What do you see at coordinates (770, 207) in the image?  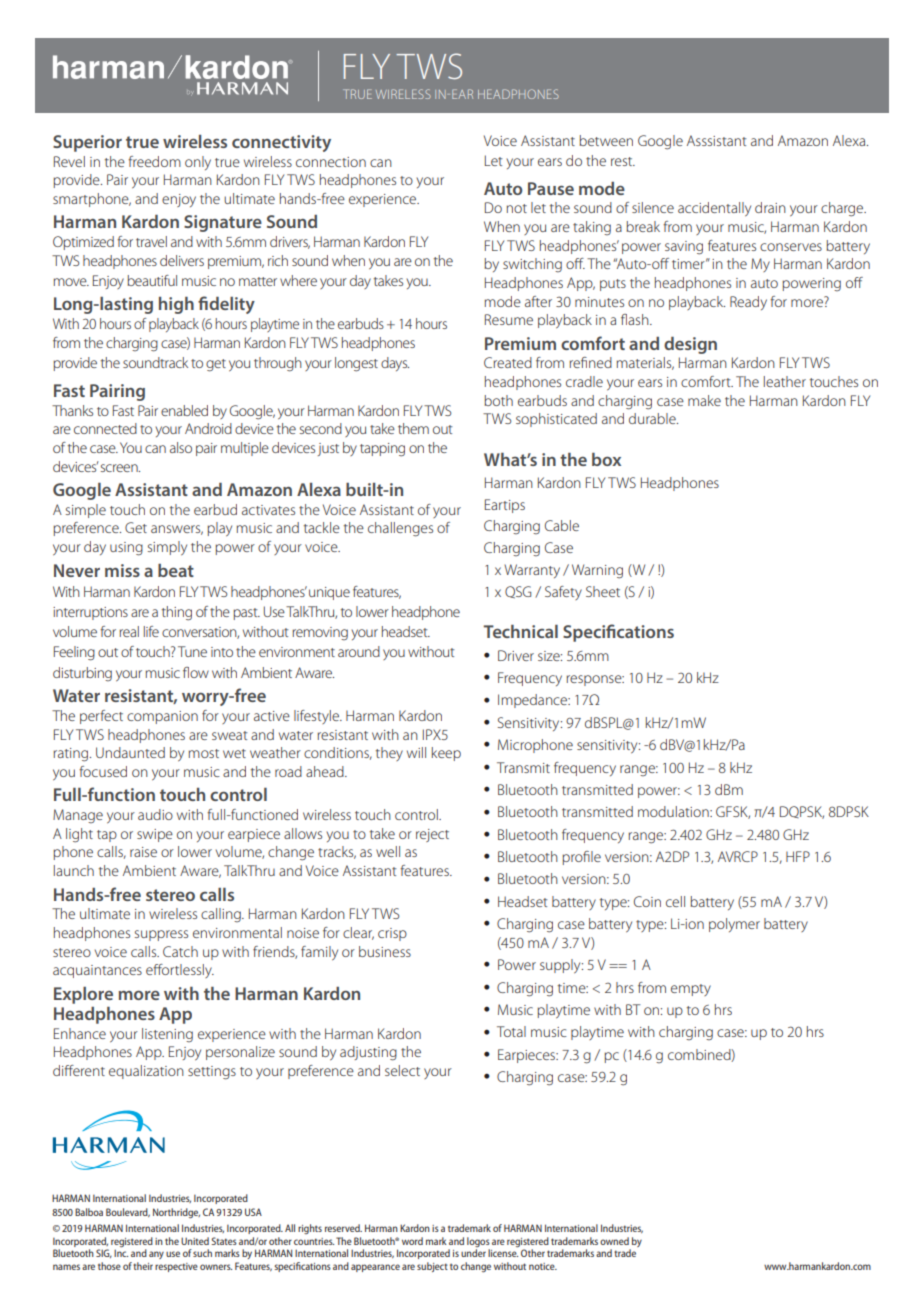 I see `drain` at bounding box center [770, 207].
